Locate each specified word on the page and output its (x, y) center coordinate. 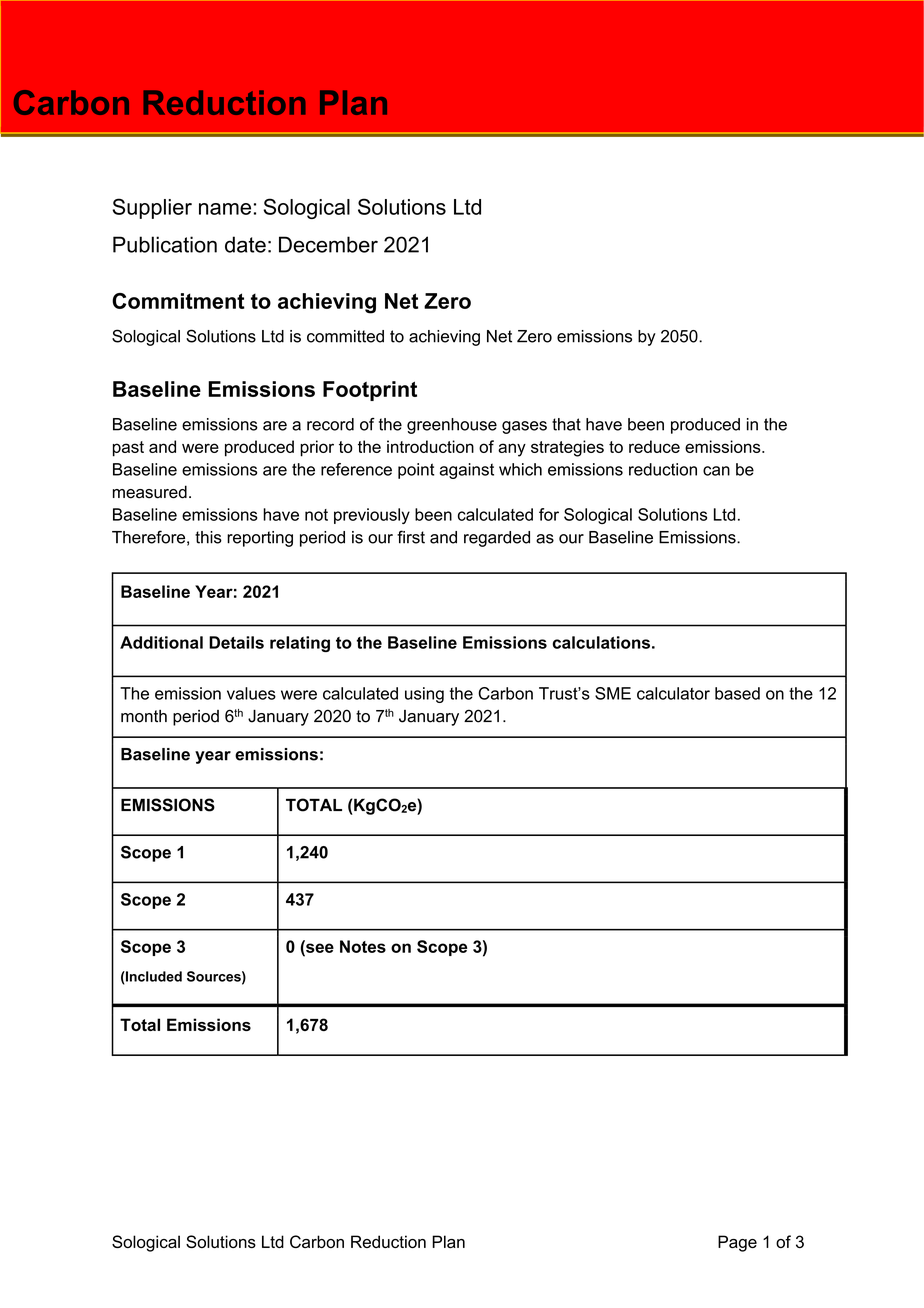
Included (153, 976)
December (328, 244)
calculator (673, 693)
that (566, 424)
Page (737, 1243)
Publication (165, 244)
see (319, 948)
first (411, 537)
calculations (601, 642)
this (208, 537)
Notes (363, 946)
